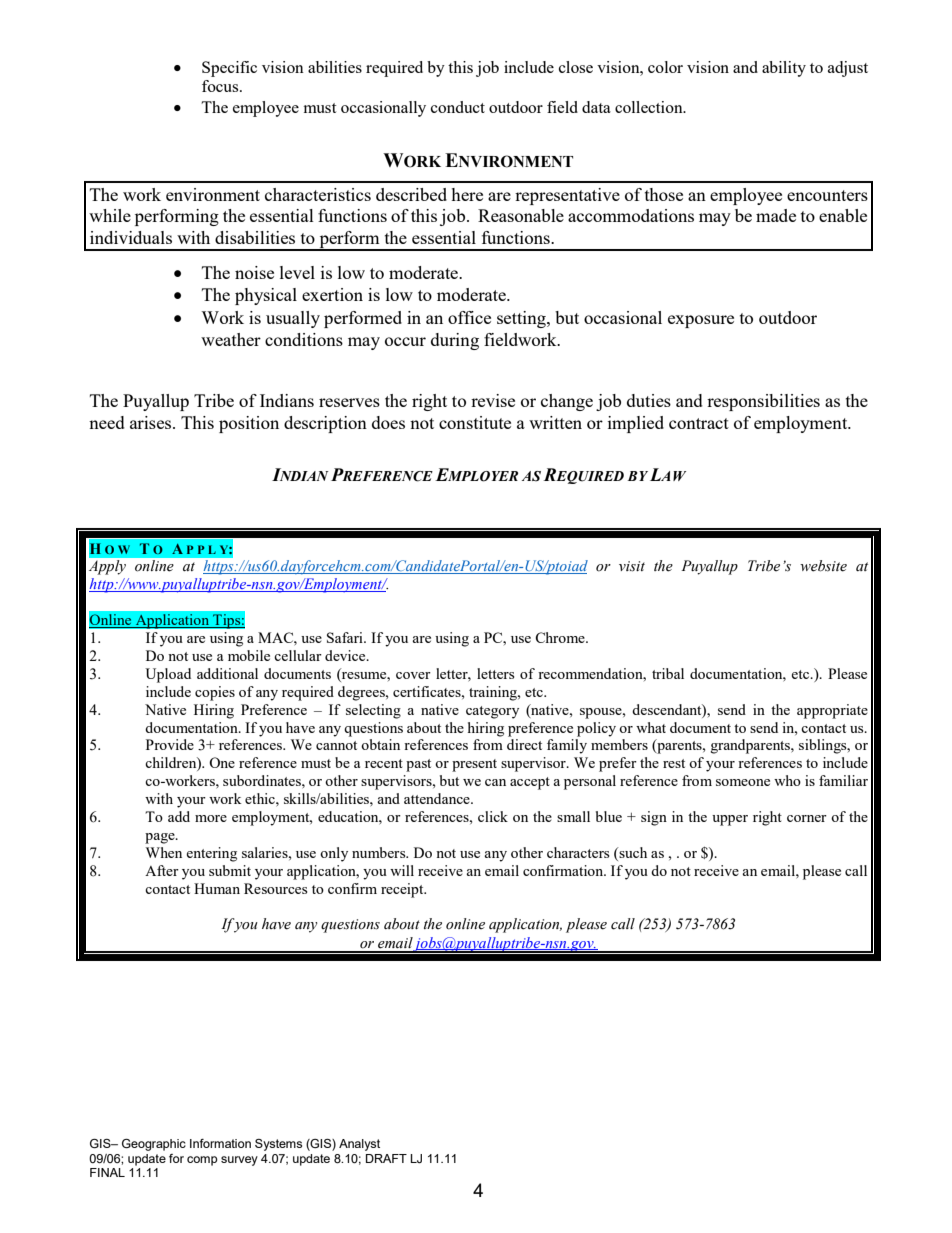  I want to click on ability, so click(784, 69).
